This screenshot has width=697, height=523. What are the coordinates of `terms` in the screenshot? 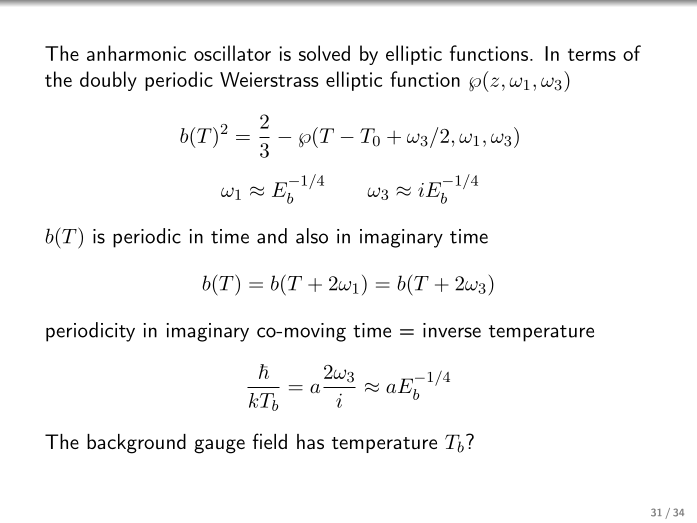 It's located at (592, 54).
